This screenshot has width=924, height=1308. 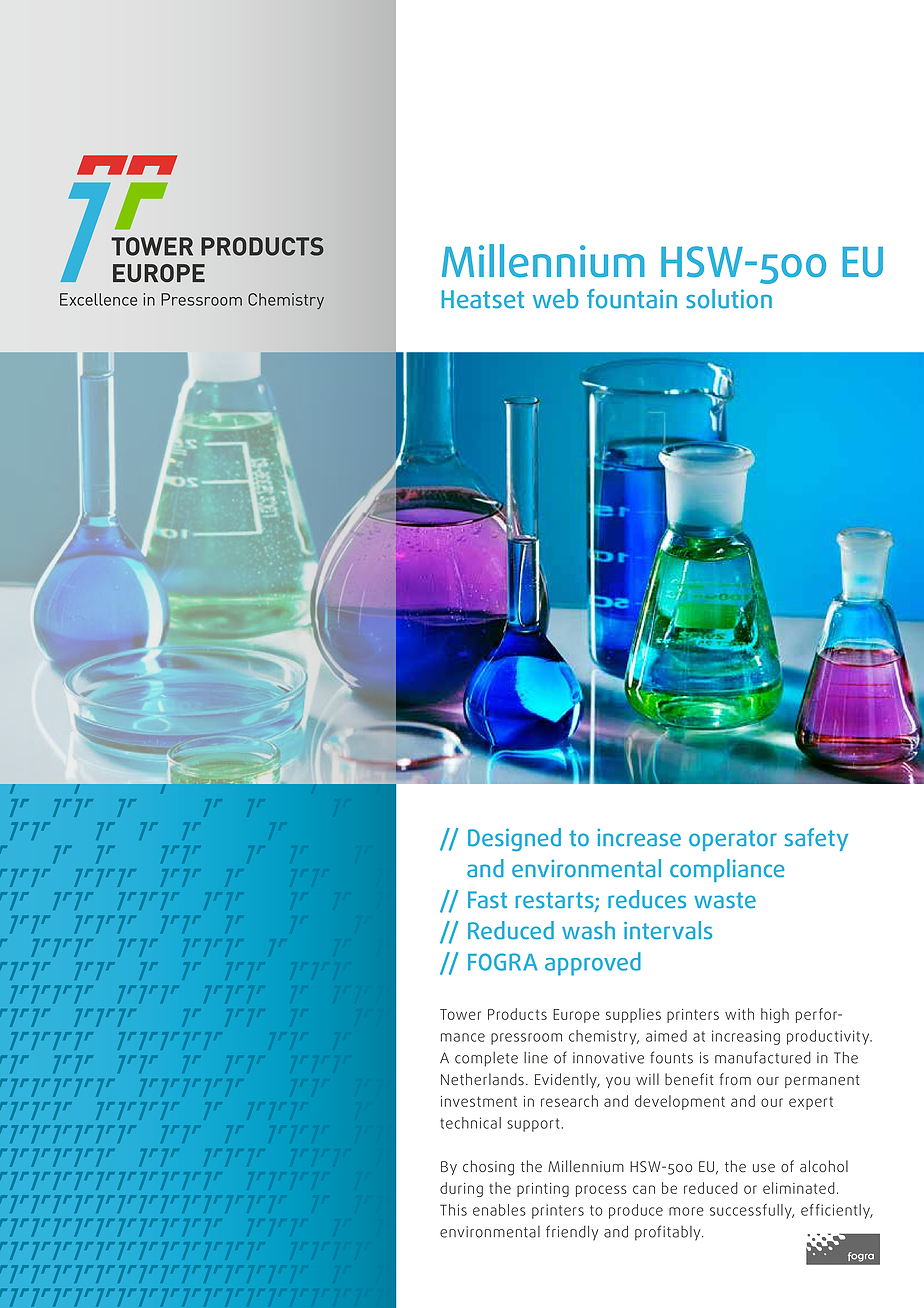 What do you see at coordinates (514, 840) in the screenshot?
I see `Designed` at bounding box center [514, 840].
